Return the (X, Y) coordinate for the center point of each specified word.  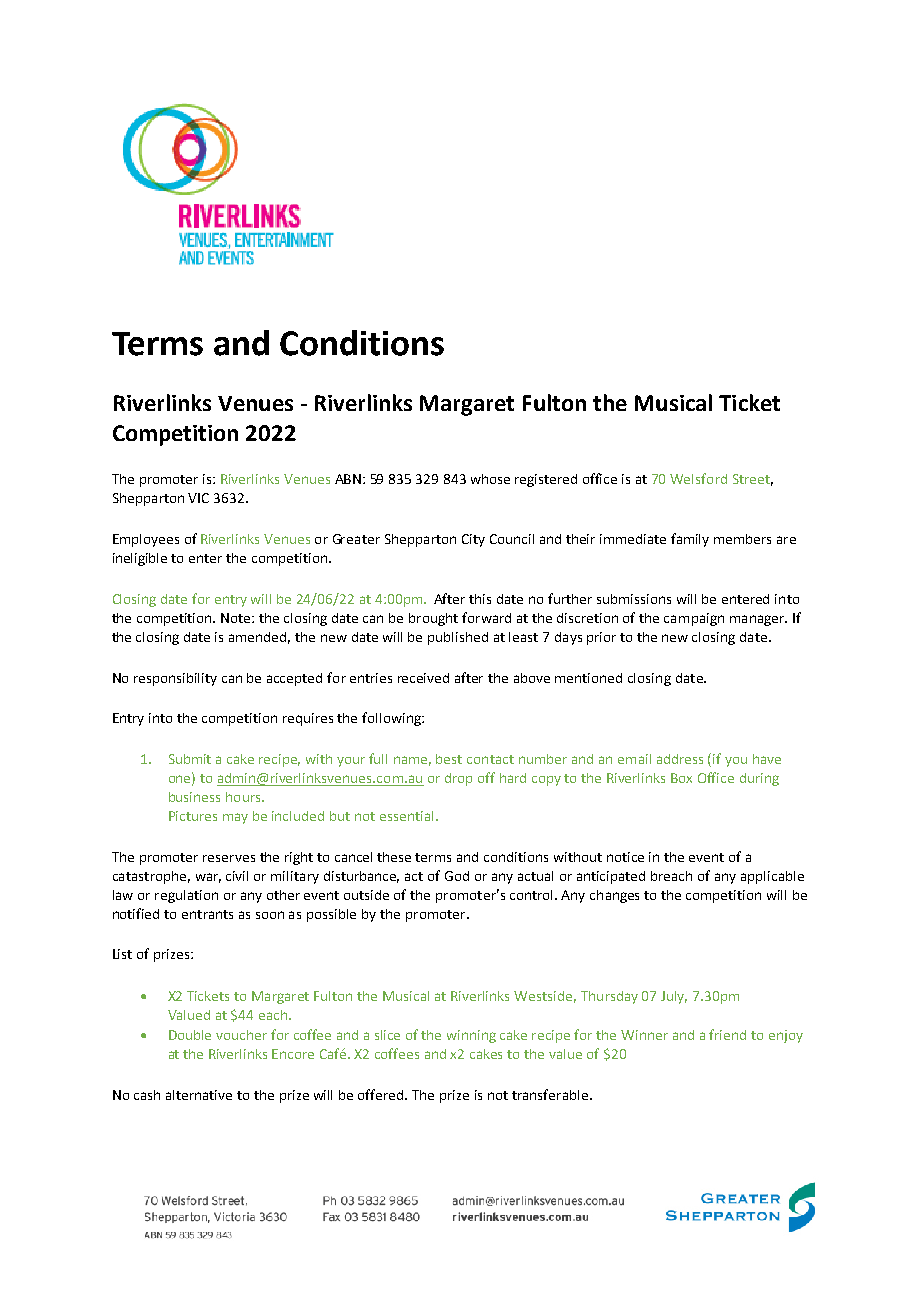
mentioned (588, 678)
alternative (199, 1095)
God (457, 876)
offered (382, 1094)
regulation (186, 896)
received (423, 678)
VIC (198, 498)
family (690, 540)
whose (490, 479)
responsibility (175, 679)
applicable (772, 877)
